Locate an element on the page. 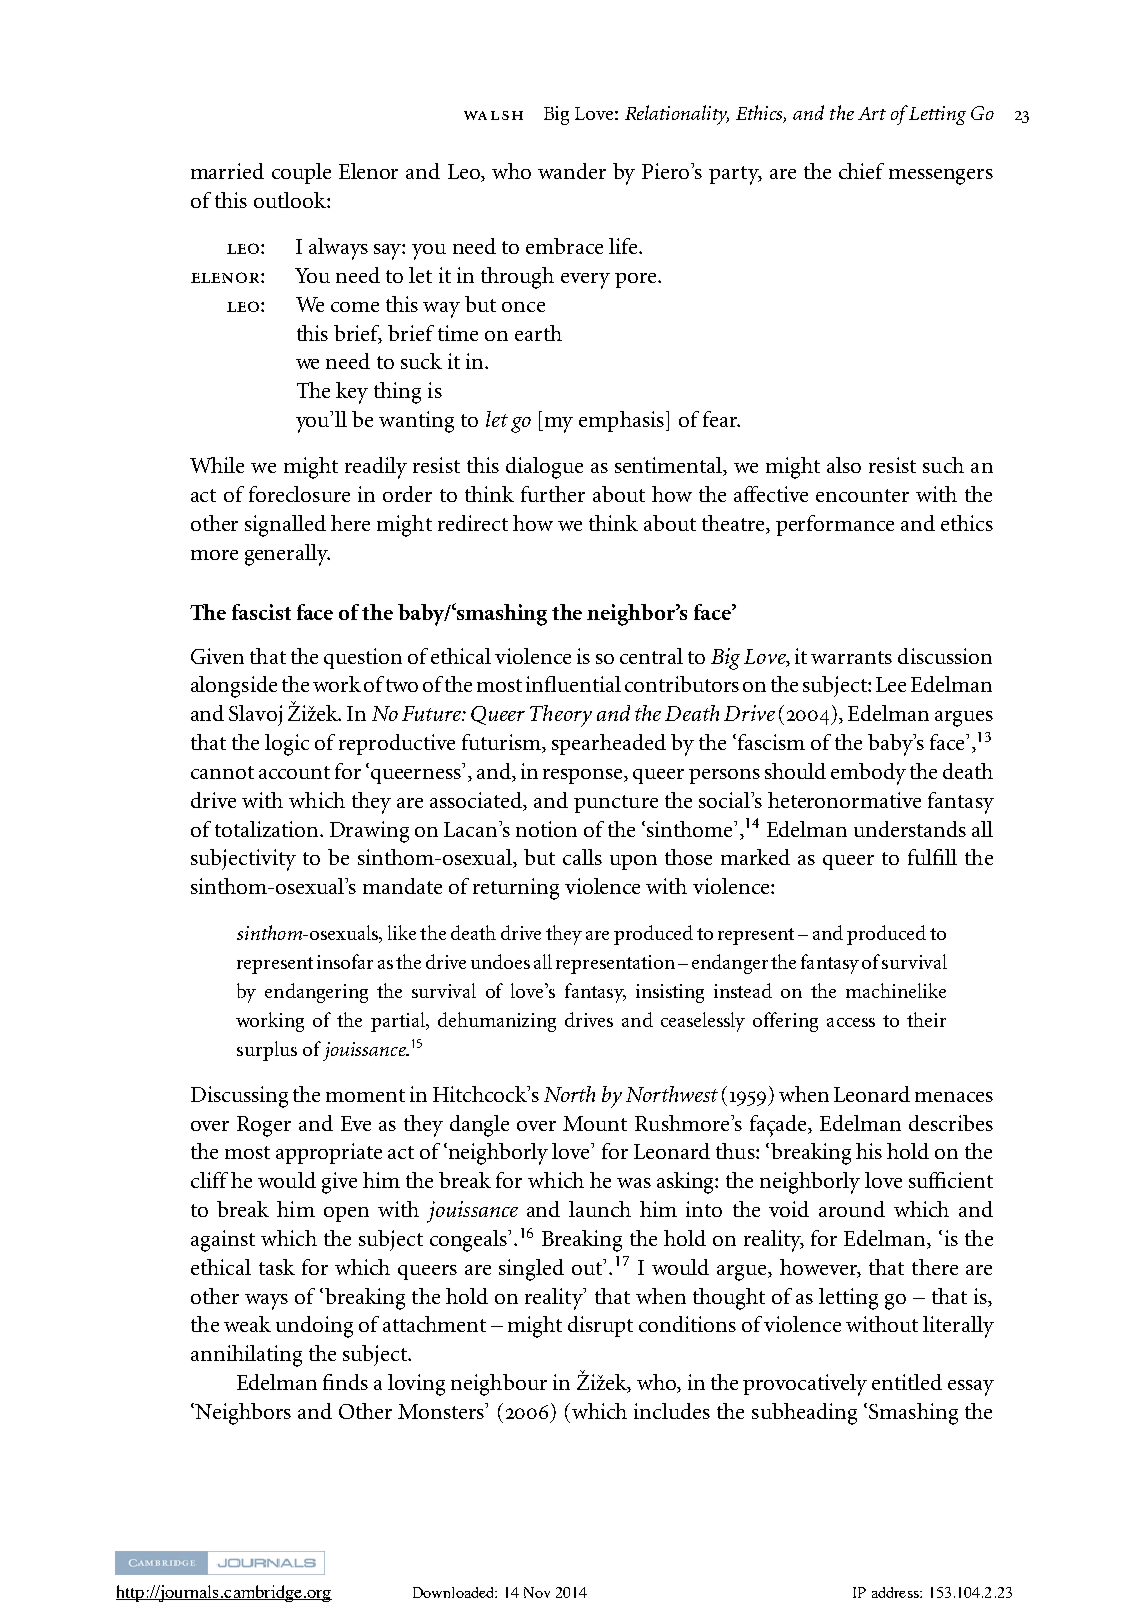 This document has width=1142, height=1621. calls is located at coordinates (582, 857).
